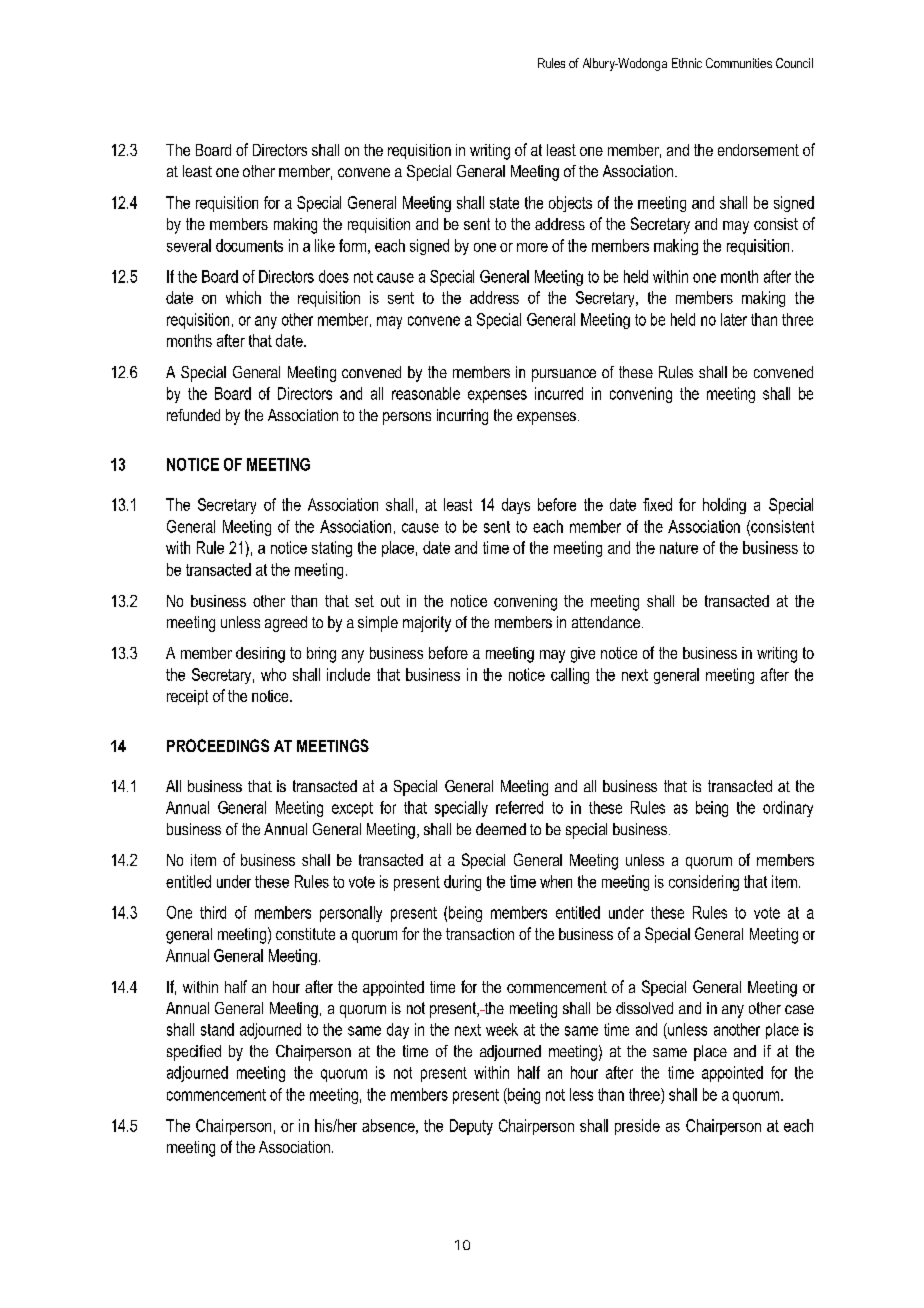 This document has height=1308, width=924. I want to click on pursuance, so click(564, 375).
